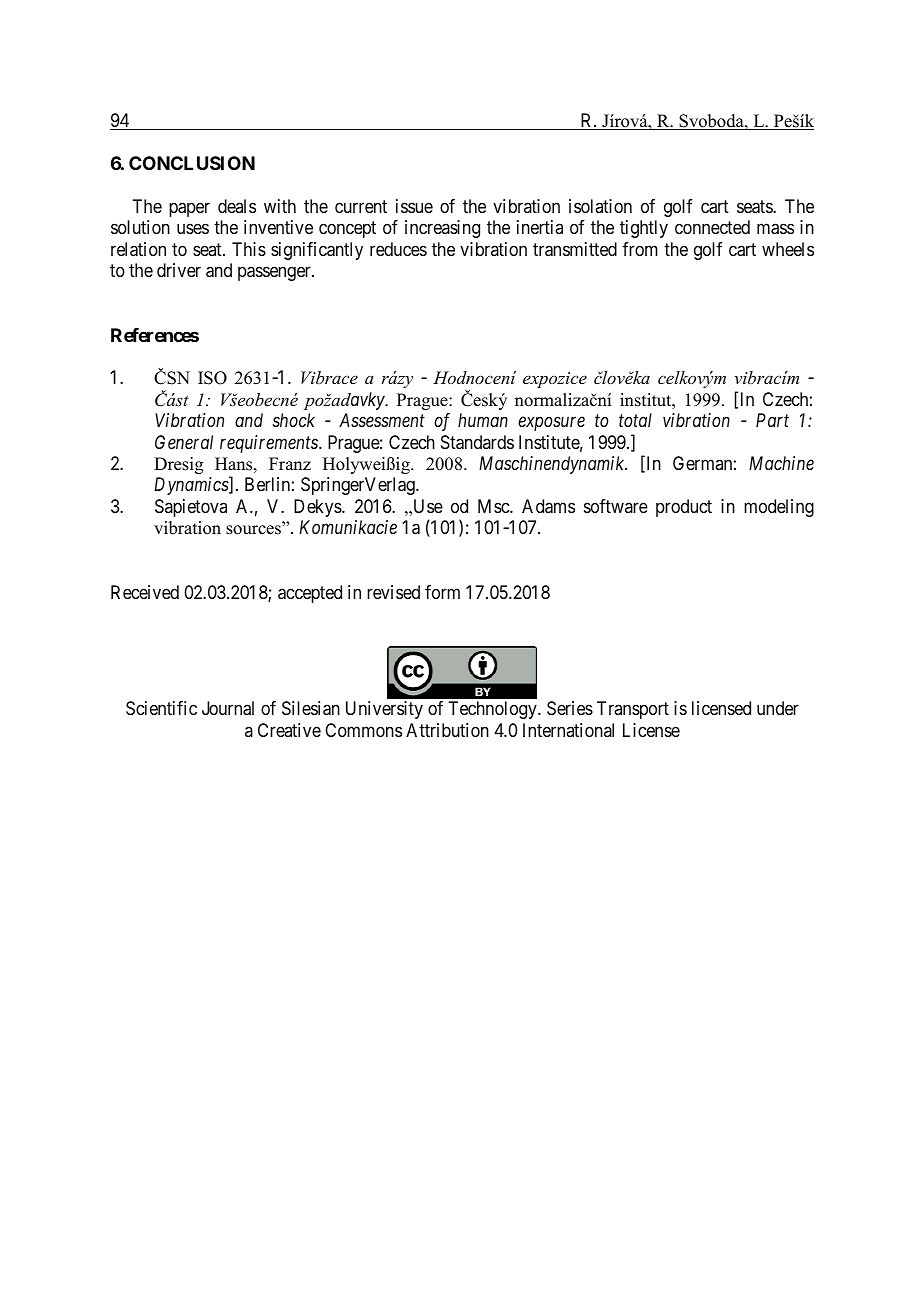  I want to click on Journal, so click(228, 708).
